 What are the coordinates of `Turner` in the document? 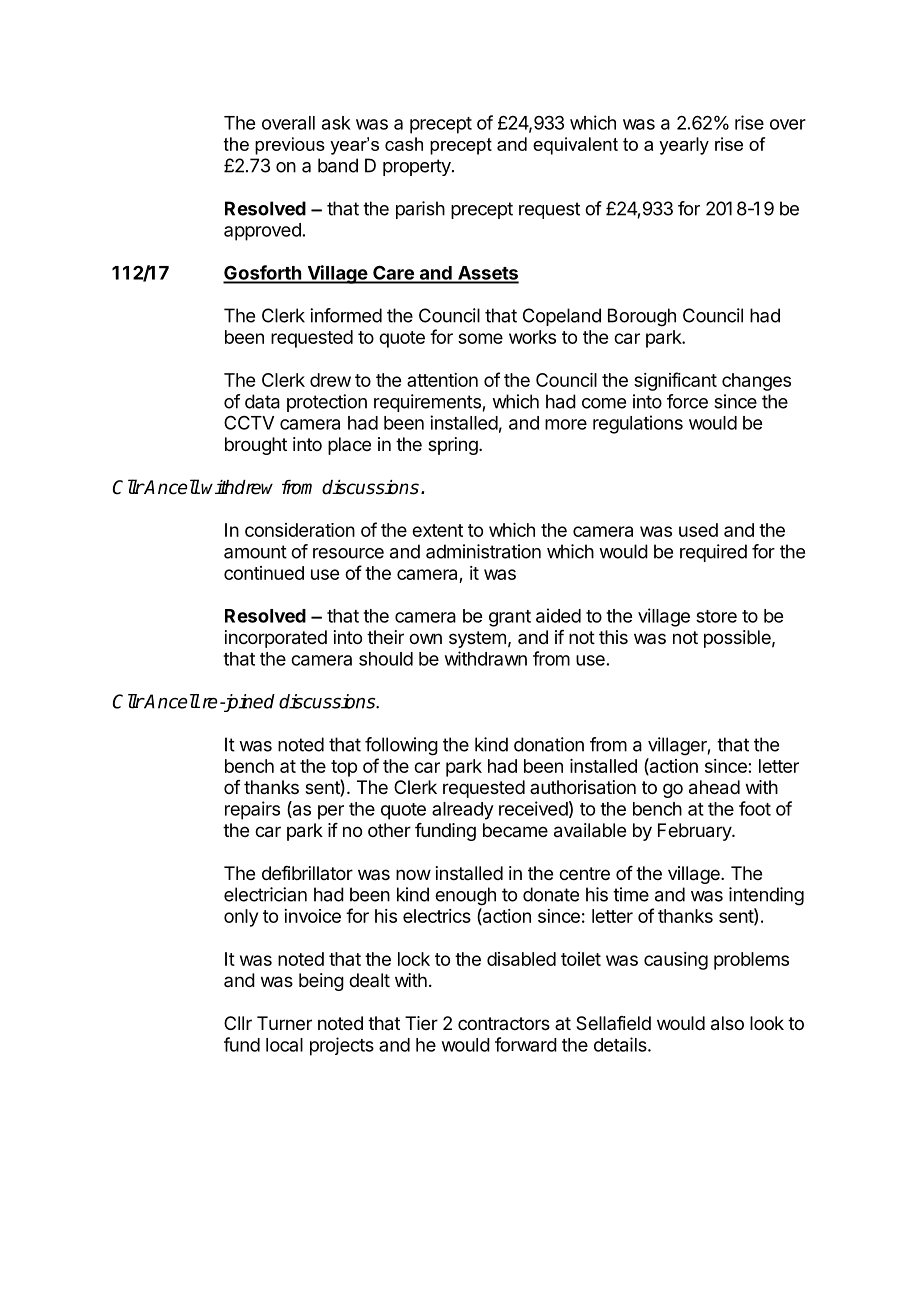 It's located at (284, 1023).
